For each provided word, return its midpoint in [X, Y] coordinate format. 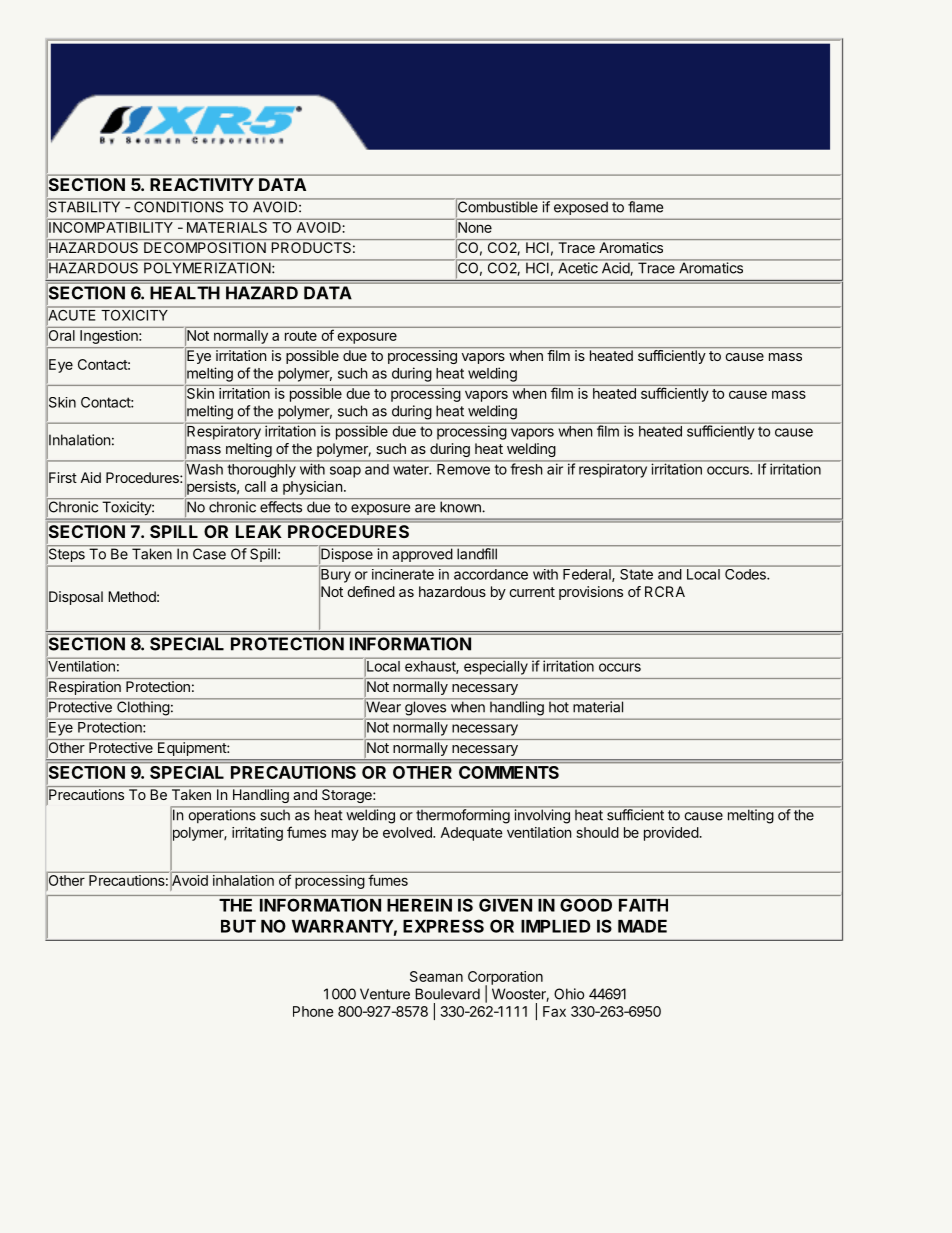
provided [671, 834]
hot [559, 706]
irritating [257, 834]
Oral [62, 335]
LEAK [258, 531]
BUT [238, 926]
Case [209, 554]
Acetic [578, 267]
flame [646, 206]
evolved [408, 832]
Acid [615, 268]
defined [371, 591]
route [301, 336]
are [425, 508]
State [636, 573]
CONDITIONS [179, 206]
